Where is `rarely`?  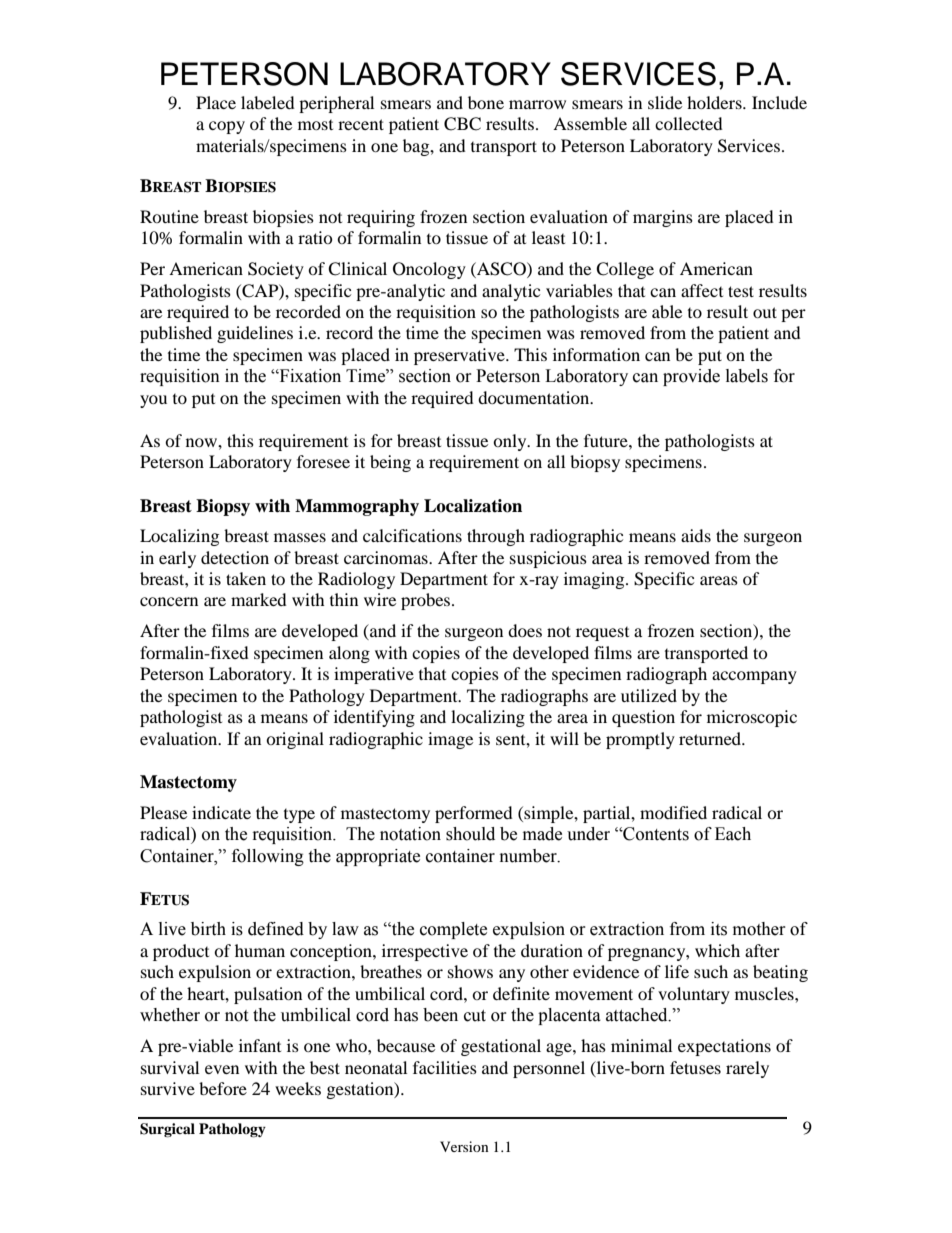
rarely is located at coordinates (747, 1069).
